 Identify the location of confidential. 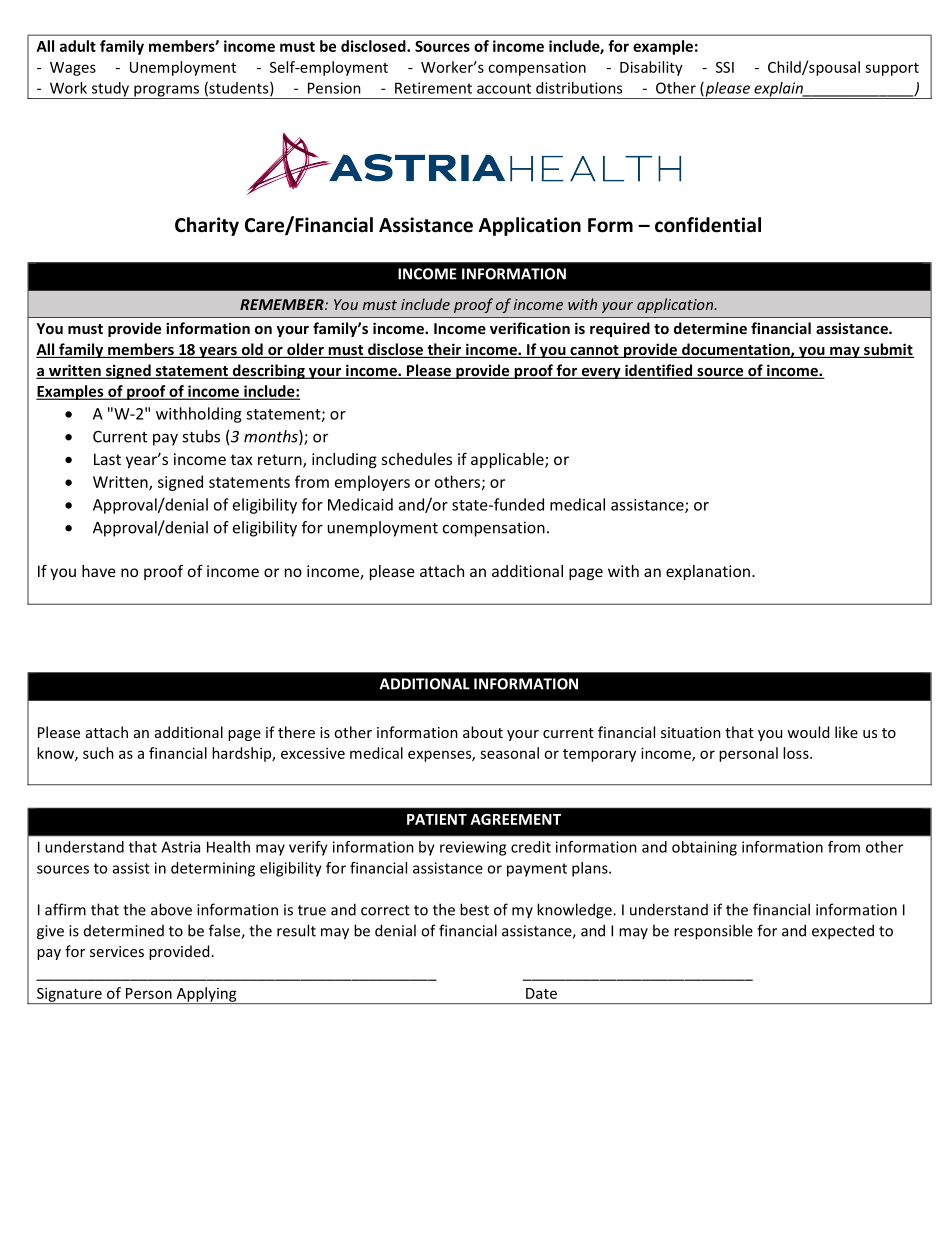
(708, 225).
